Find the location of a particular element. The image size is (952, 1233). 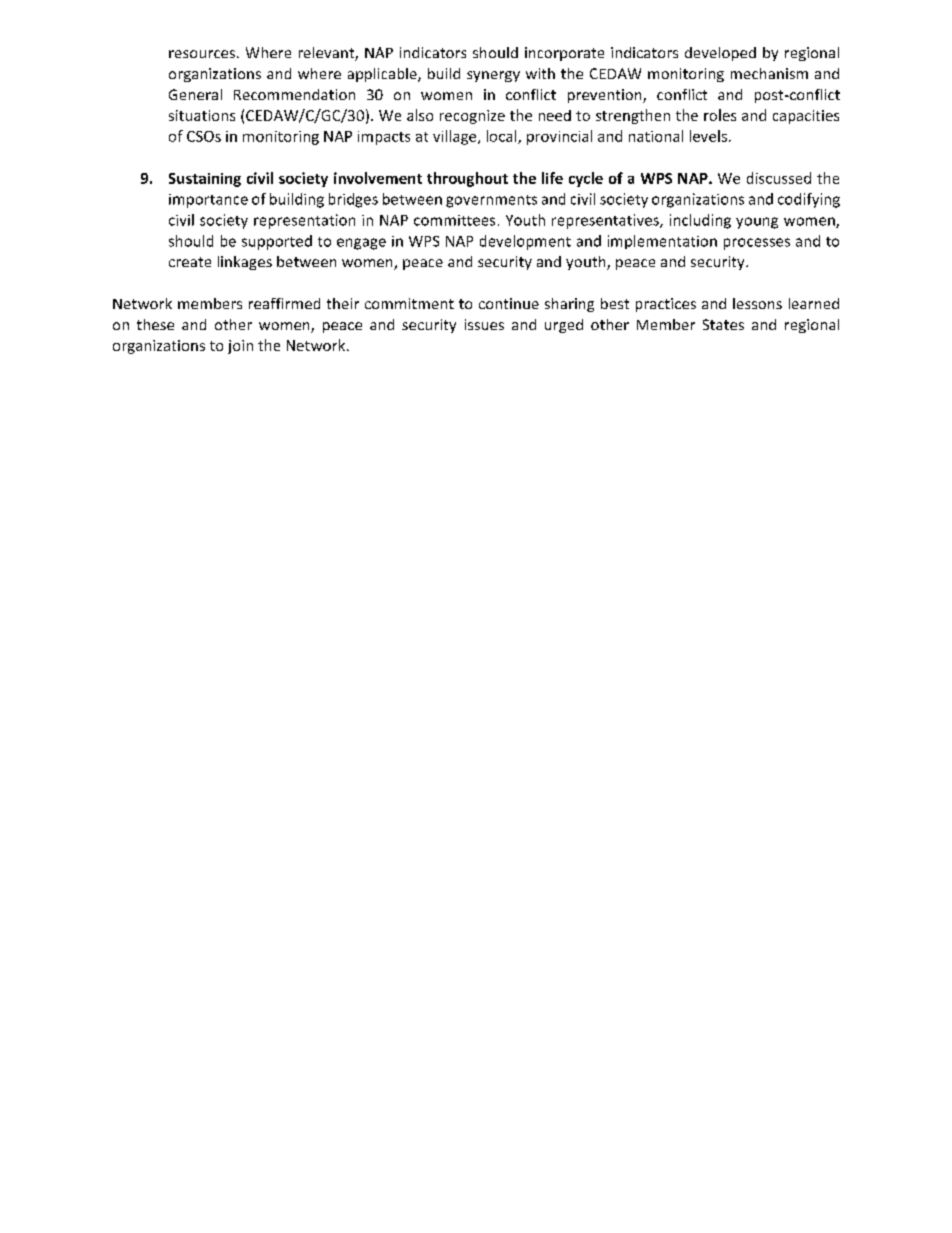

governments is located at coordinates (491, 201).
